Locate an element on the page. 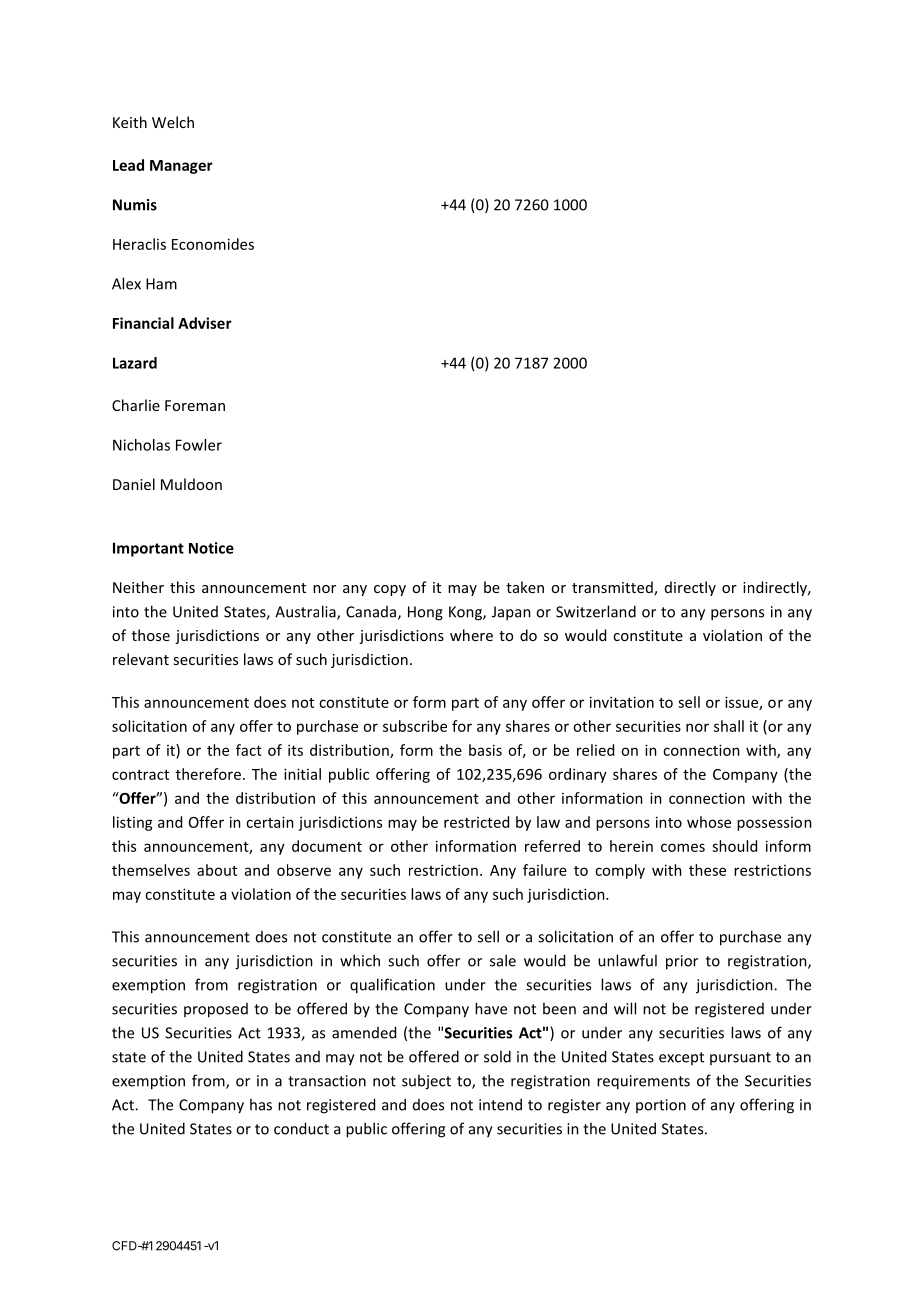  those is located at coordinates (151, 635).
